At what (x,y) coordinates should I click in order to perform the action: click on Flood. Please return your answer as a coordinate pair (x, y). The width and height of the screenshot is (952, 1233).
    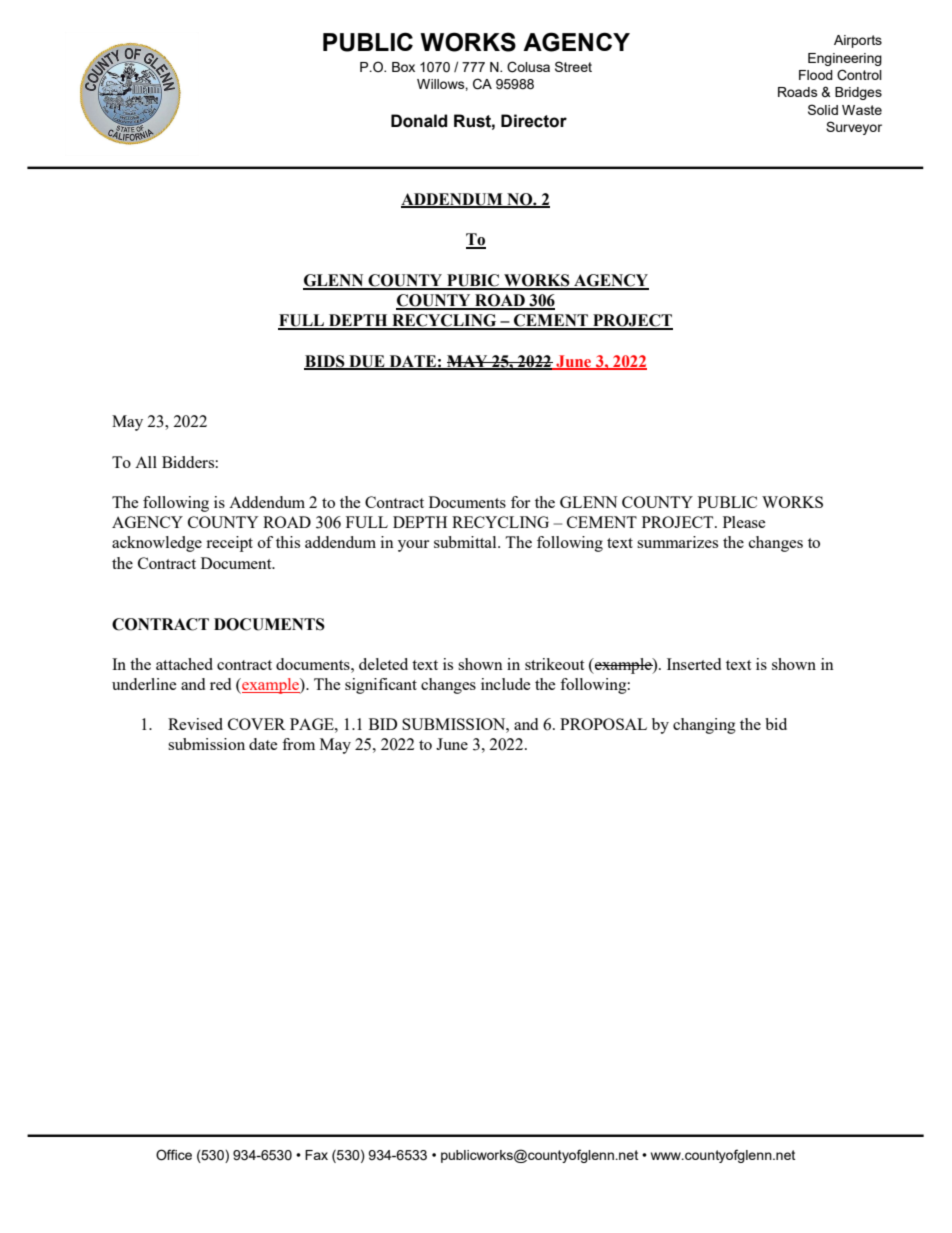
    Looking at the image, I should click on (816, 75).
